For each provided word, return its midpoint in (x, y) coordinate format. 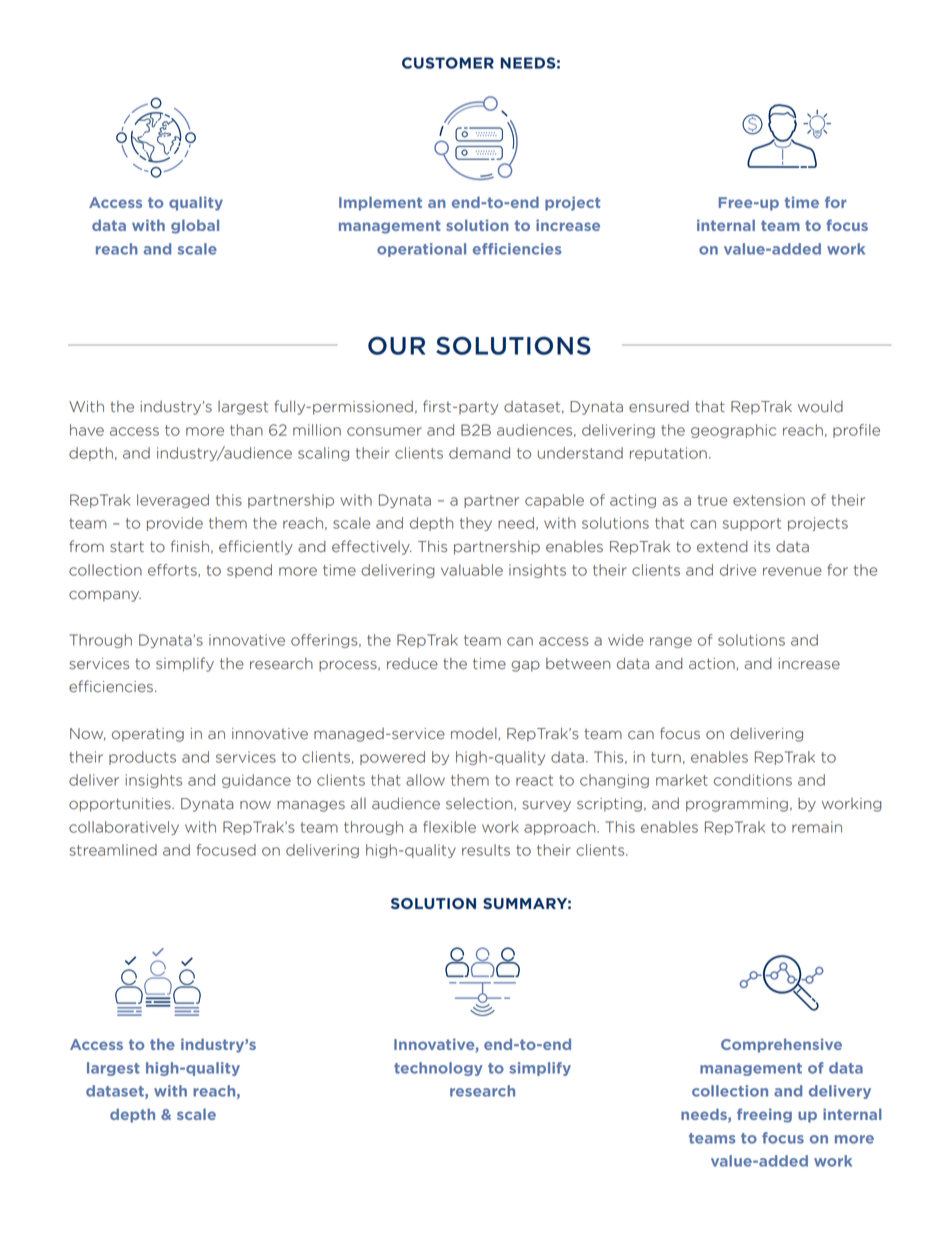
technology (438, 1069)
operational (421, 250)
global (195, 226)
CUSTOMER (448, 63)
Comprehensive (781, 1045)
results (486, 850)
